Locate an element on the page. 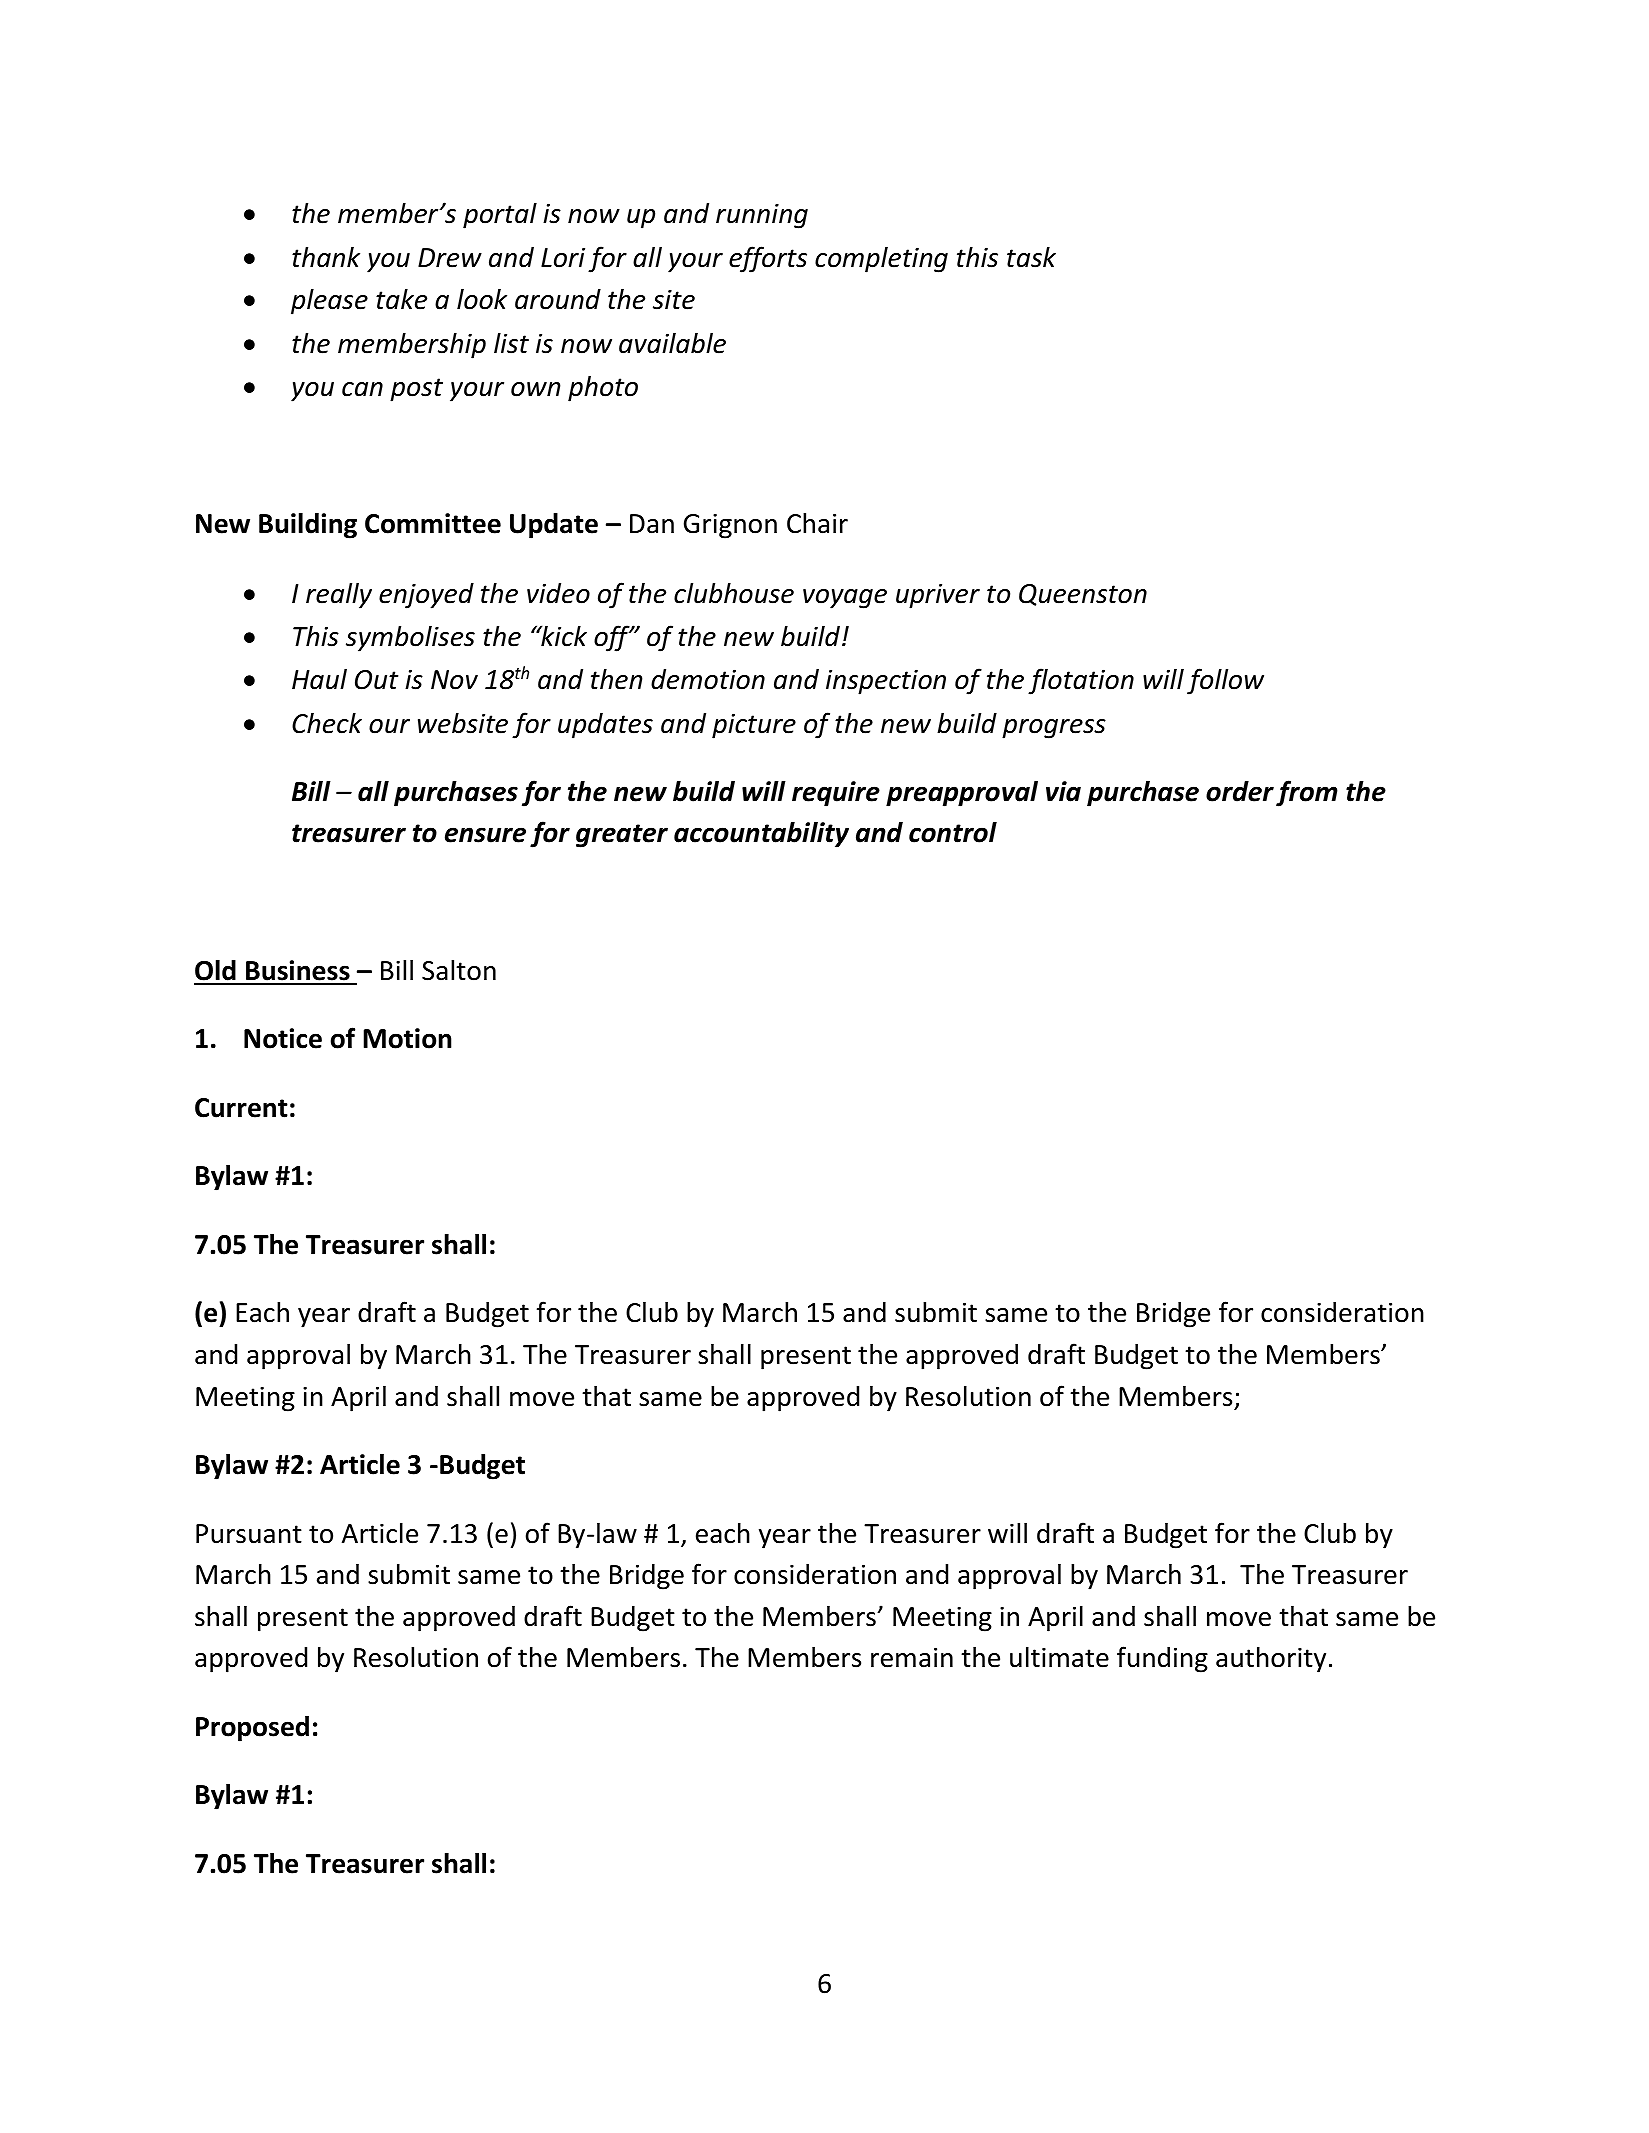  follow is located at coordinates (1225, 681).
